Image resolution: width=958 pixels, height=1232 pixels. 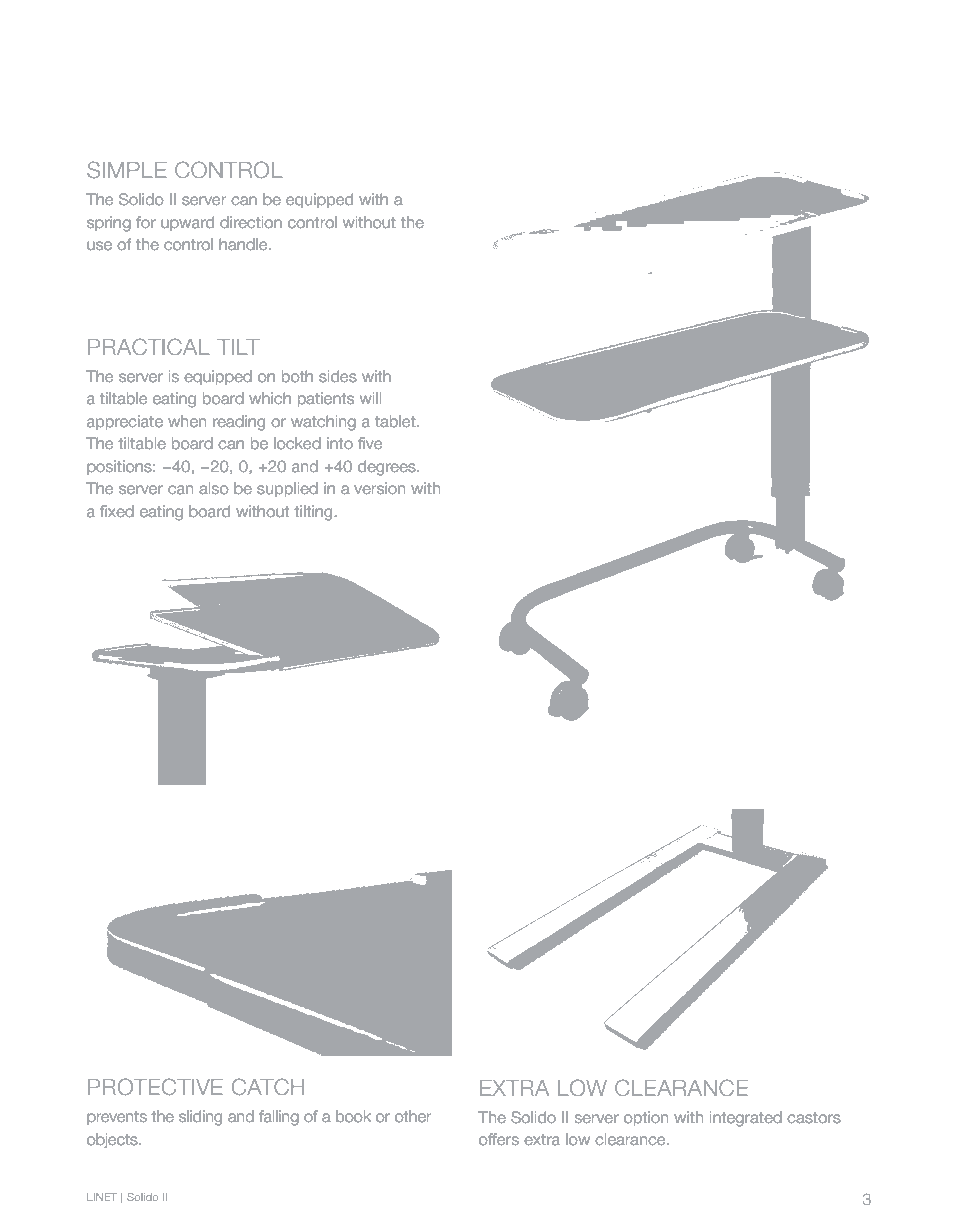 What do you see at coordinates (187, 223) in the document?
I see `upward` at bounding box center [187, 223].
